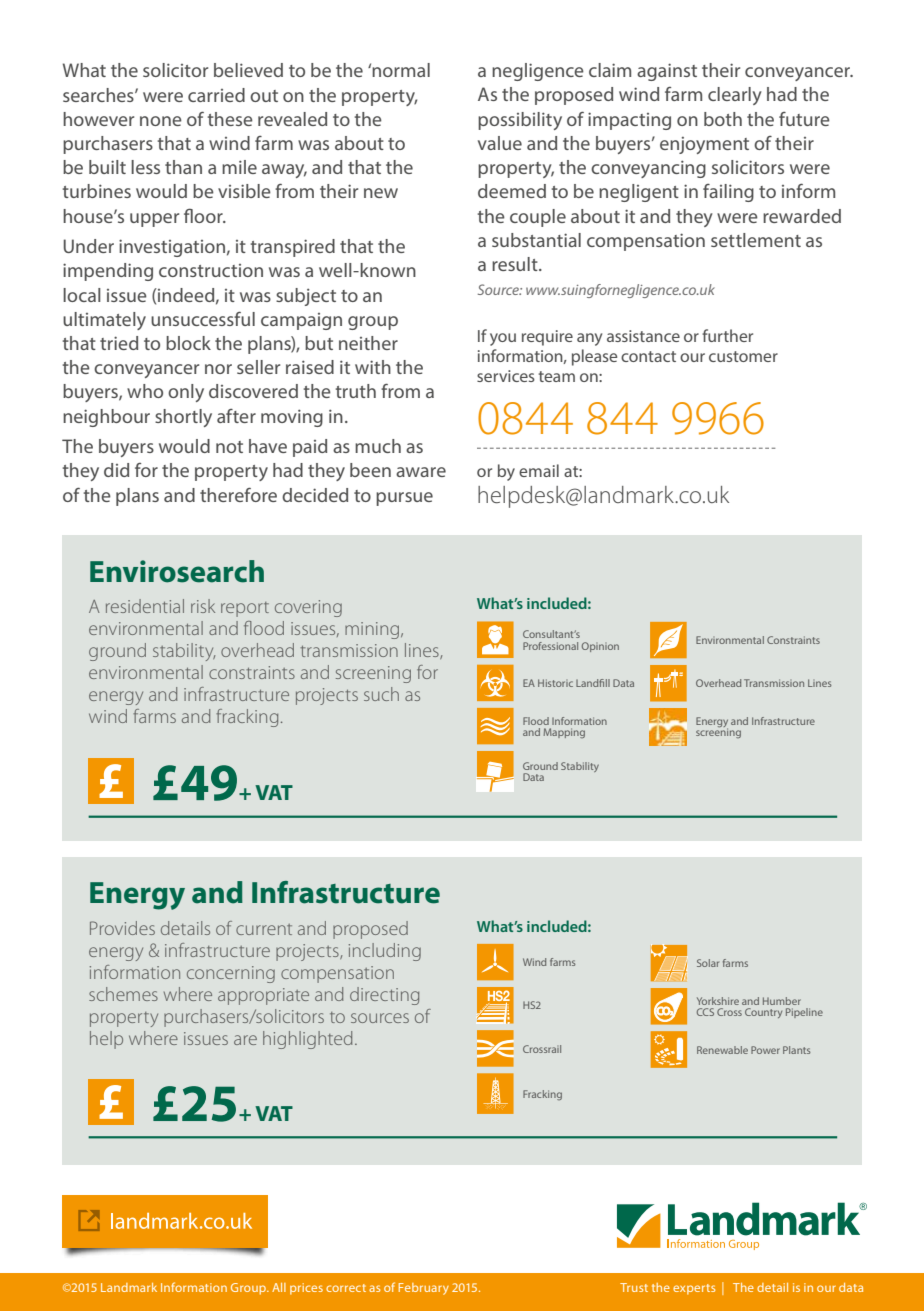  Describe the element at coordinates (600, 647) in the page. I see `Opinion` at that location.
